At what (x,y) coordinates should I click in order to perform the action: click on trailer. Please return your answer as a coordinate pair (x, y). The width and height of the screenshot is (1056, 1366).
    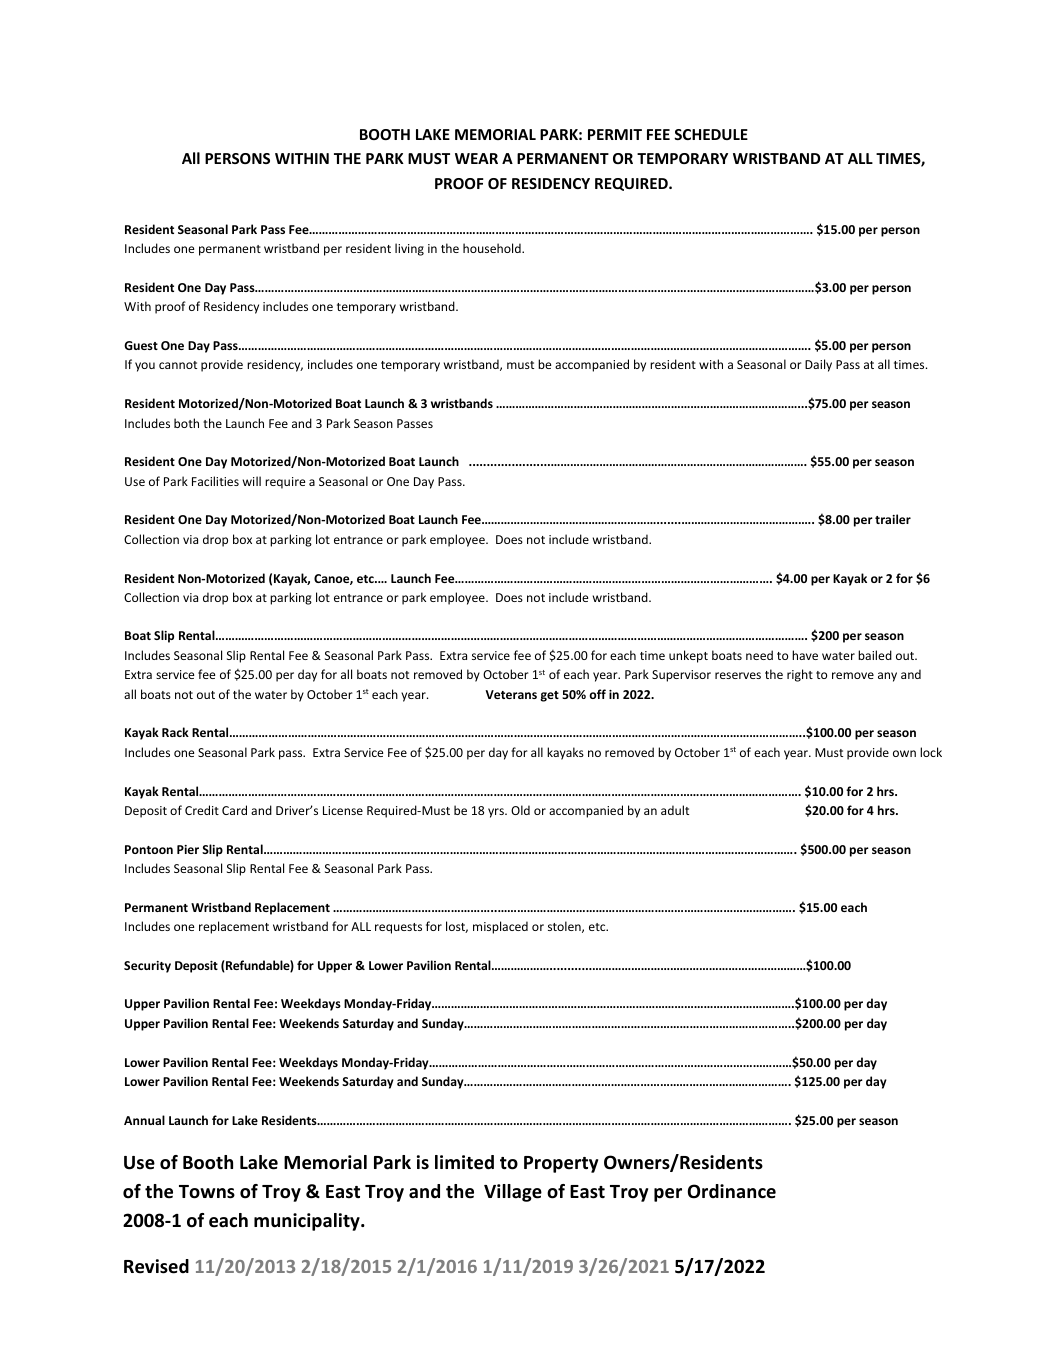
    Looking at the image, I should click on (893, 519).
